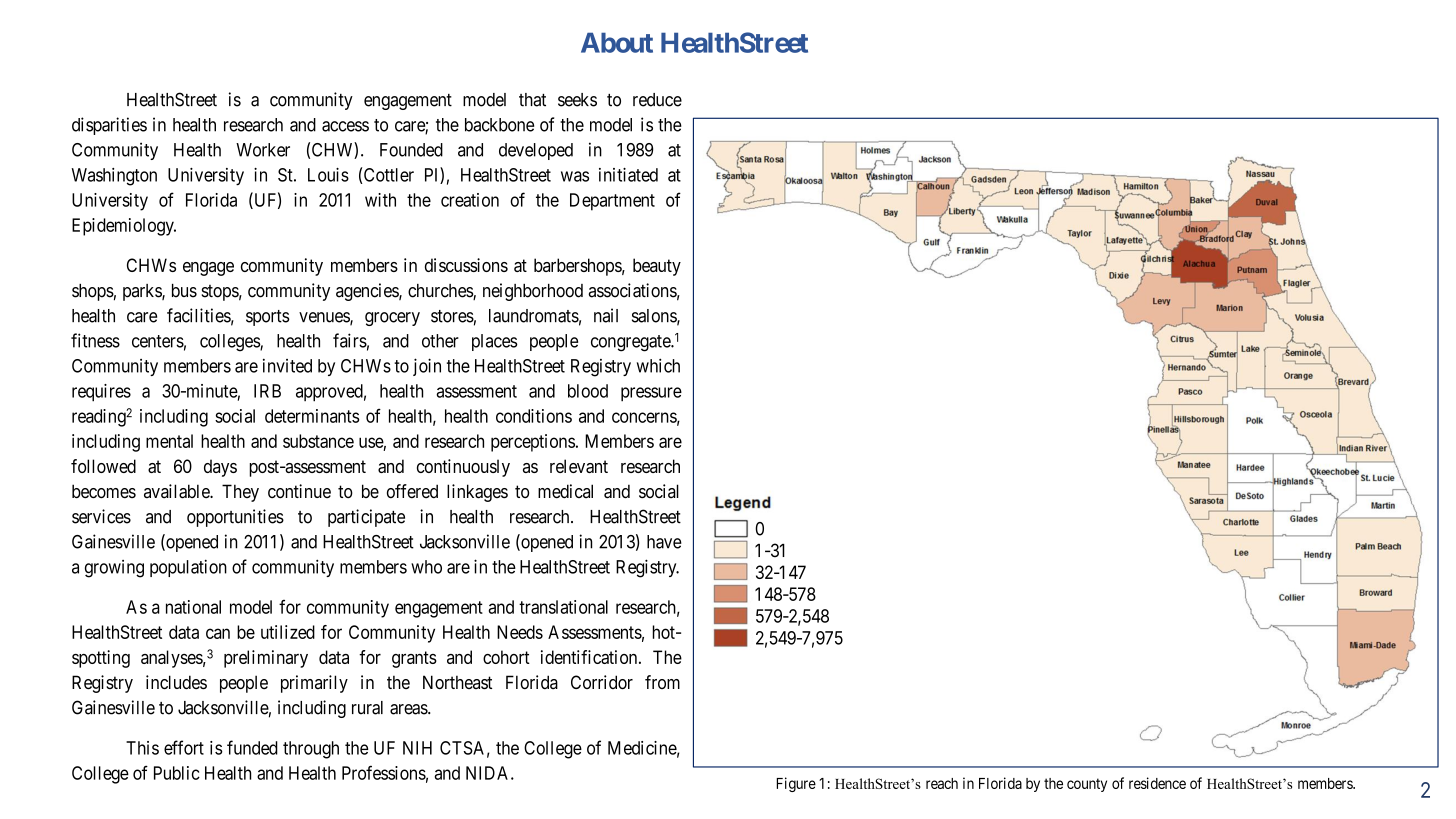 The width and height of the page is (1456, 819). What do you see at coordinates (796, 784) in the page?
I see `Figure` at bounding box center [796, 784].
